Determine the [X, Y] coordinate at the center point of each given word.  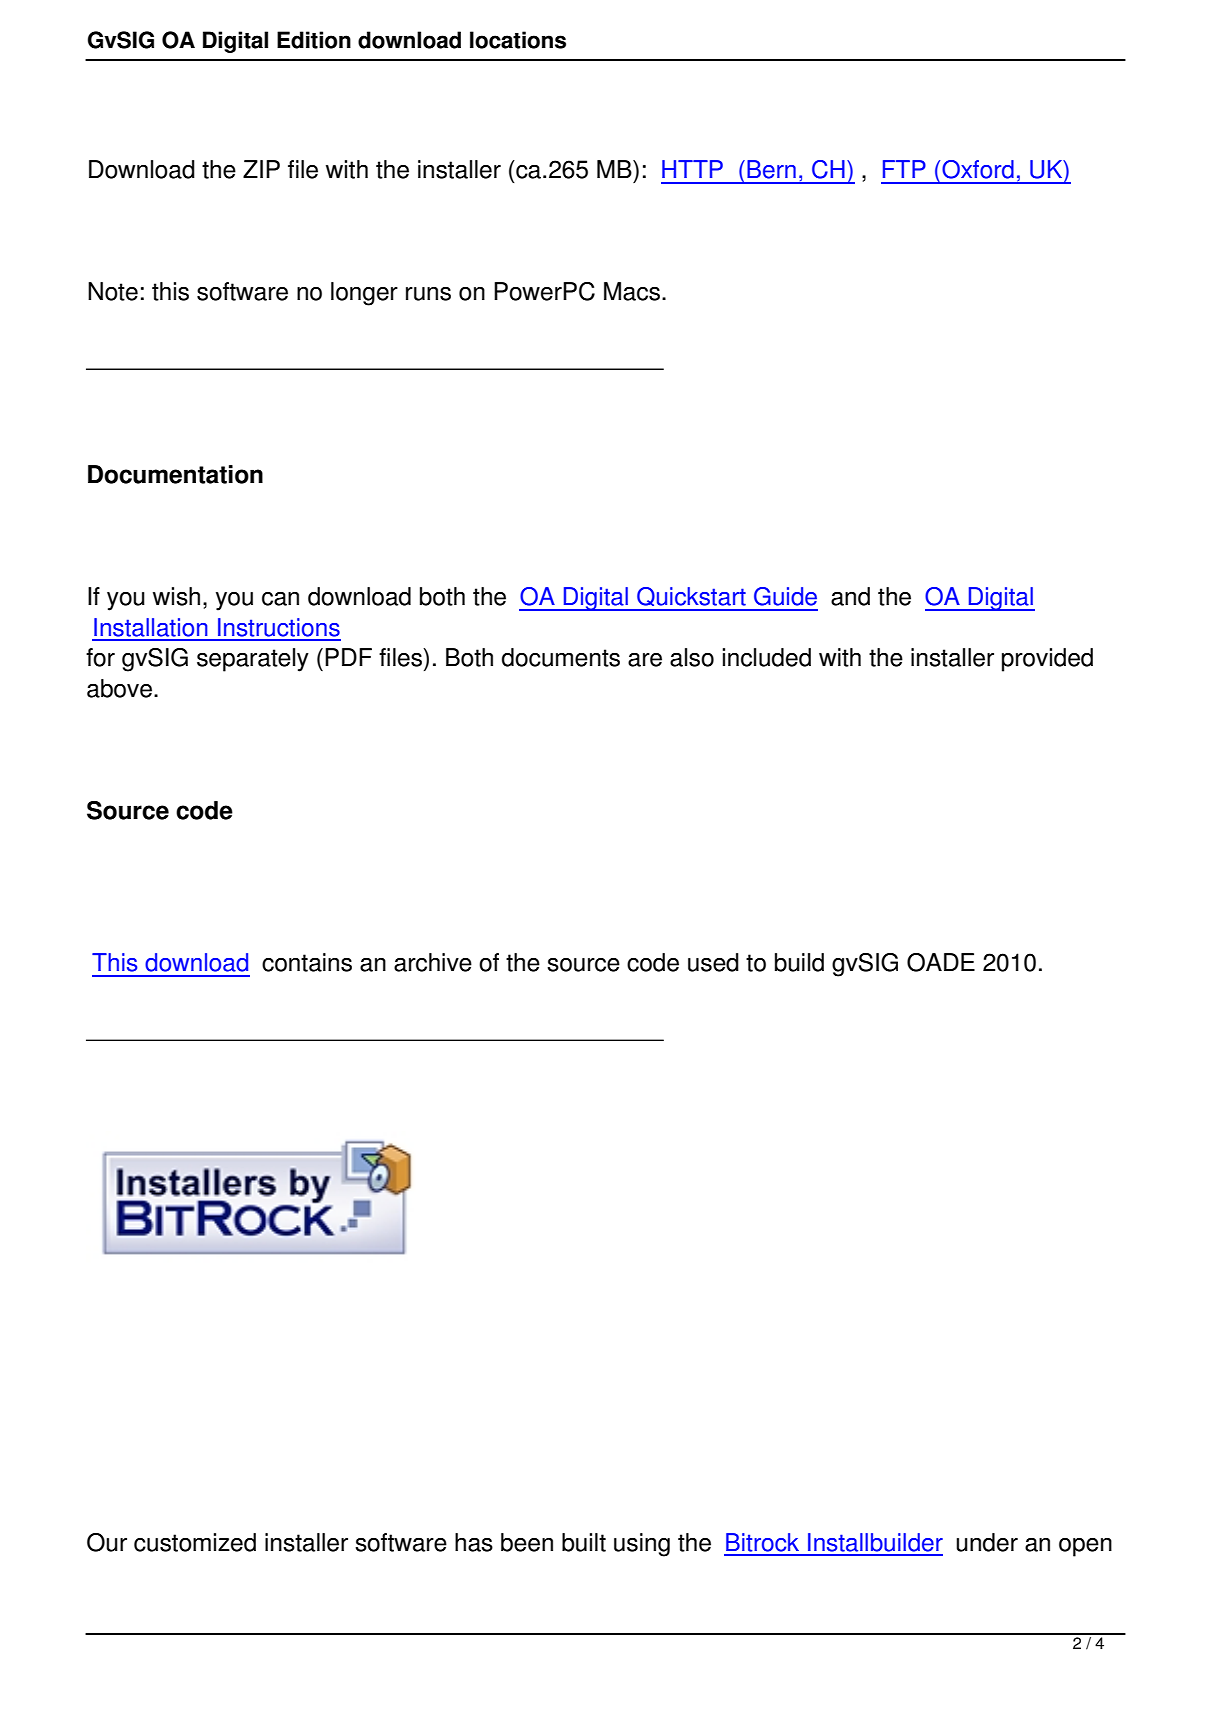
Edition [314, 40]
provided [1047, 660]
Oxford [978, 169]
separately [253, 660]
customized [195, 1542]
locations [518, 40]
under [987, 1542]
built [584, 1542]
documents [561, 657]
